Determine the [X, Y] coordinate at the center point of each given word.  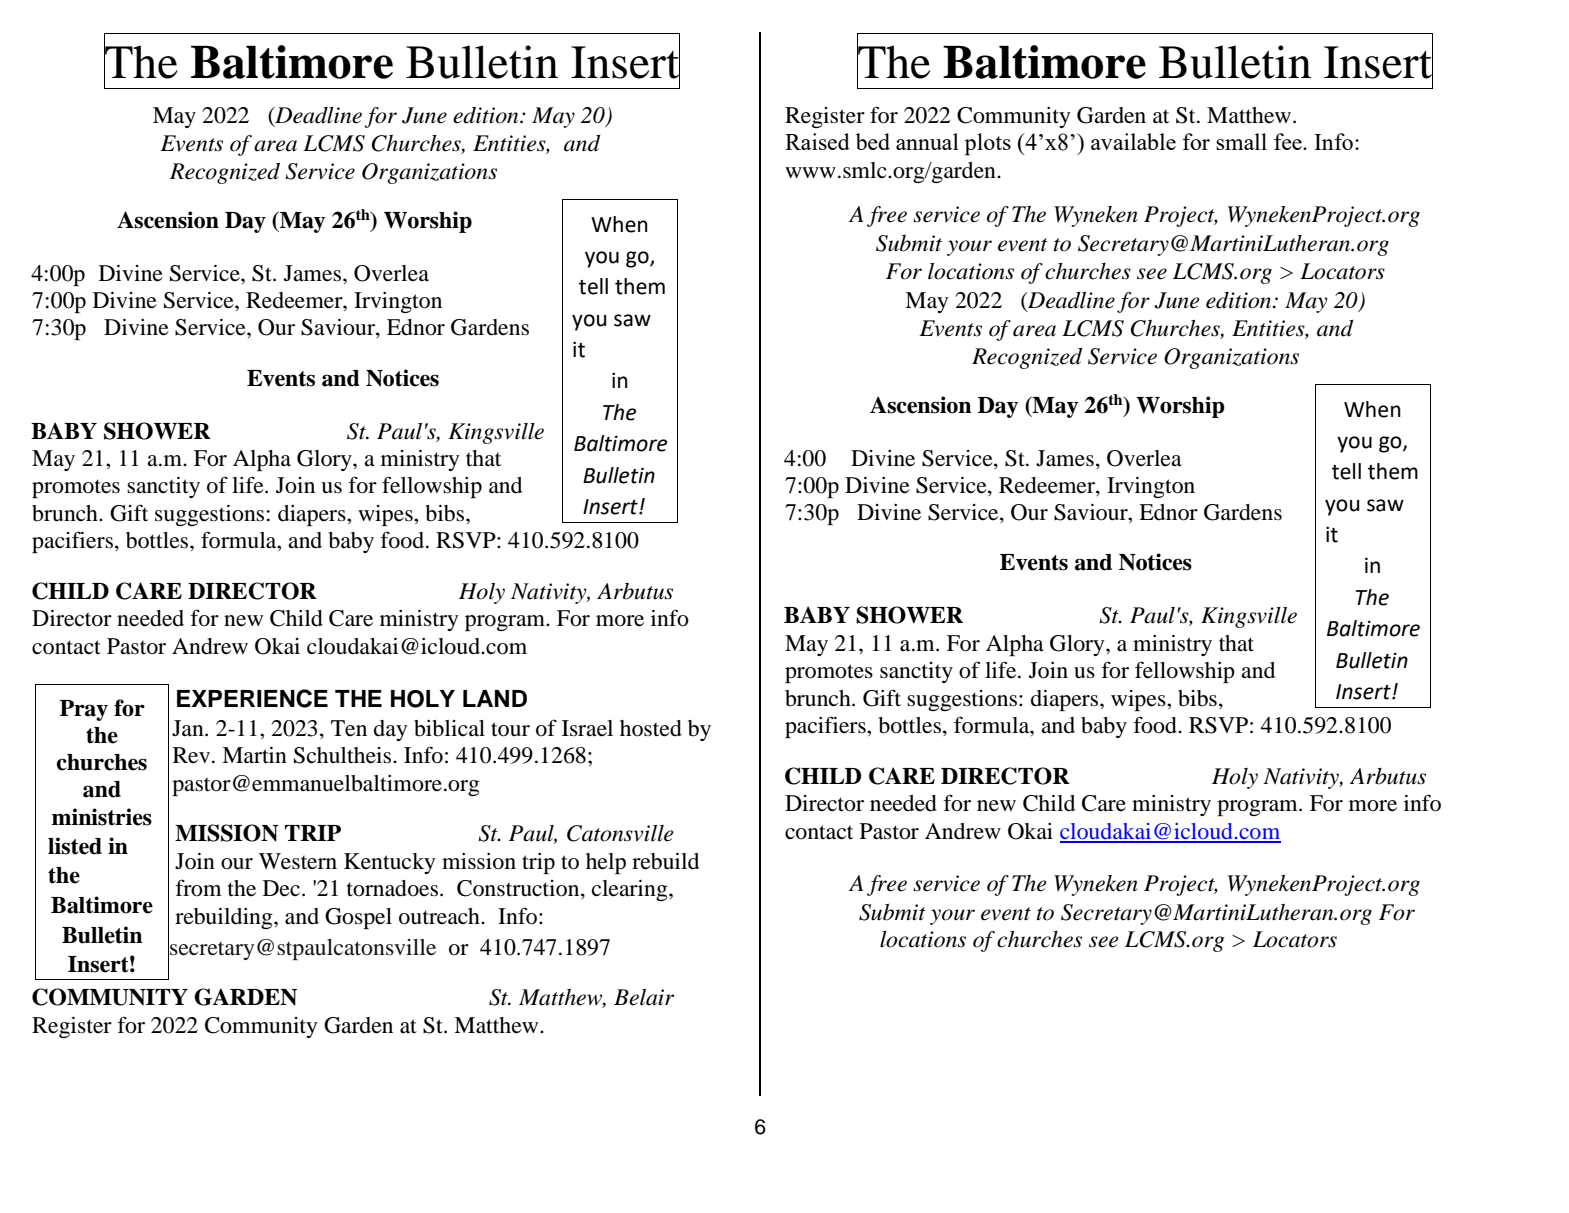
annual [927, 141]
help [606, 863]
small [1241, 141]
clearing [631, 890]
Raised [817, 141]
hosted [651, 728]
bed [873, 141]
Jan [189, 728]
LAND [495, 698]
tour [510, 729]
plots [988, 144]
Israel [587, 728]
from [198, 888]
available [1133, 141]
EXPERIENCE [252, 698]
